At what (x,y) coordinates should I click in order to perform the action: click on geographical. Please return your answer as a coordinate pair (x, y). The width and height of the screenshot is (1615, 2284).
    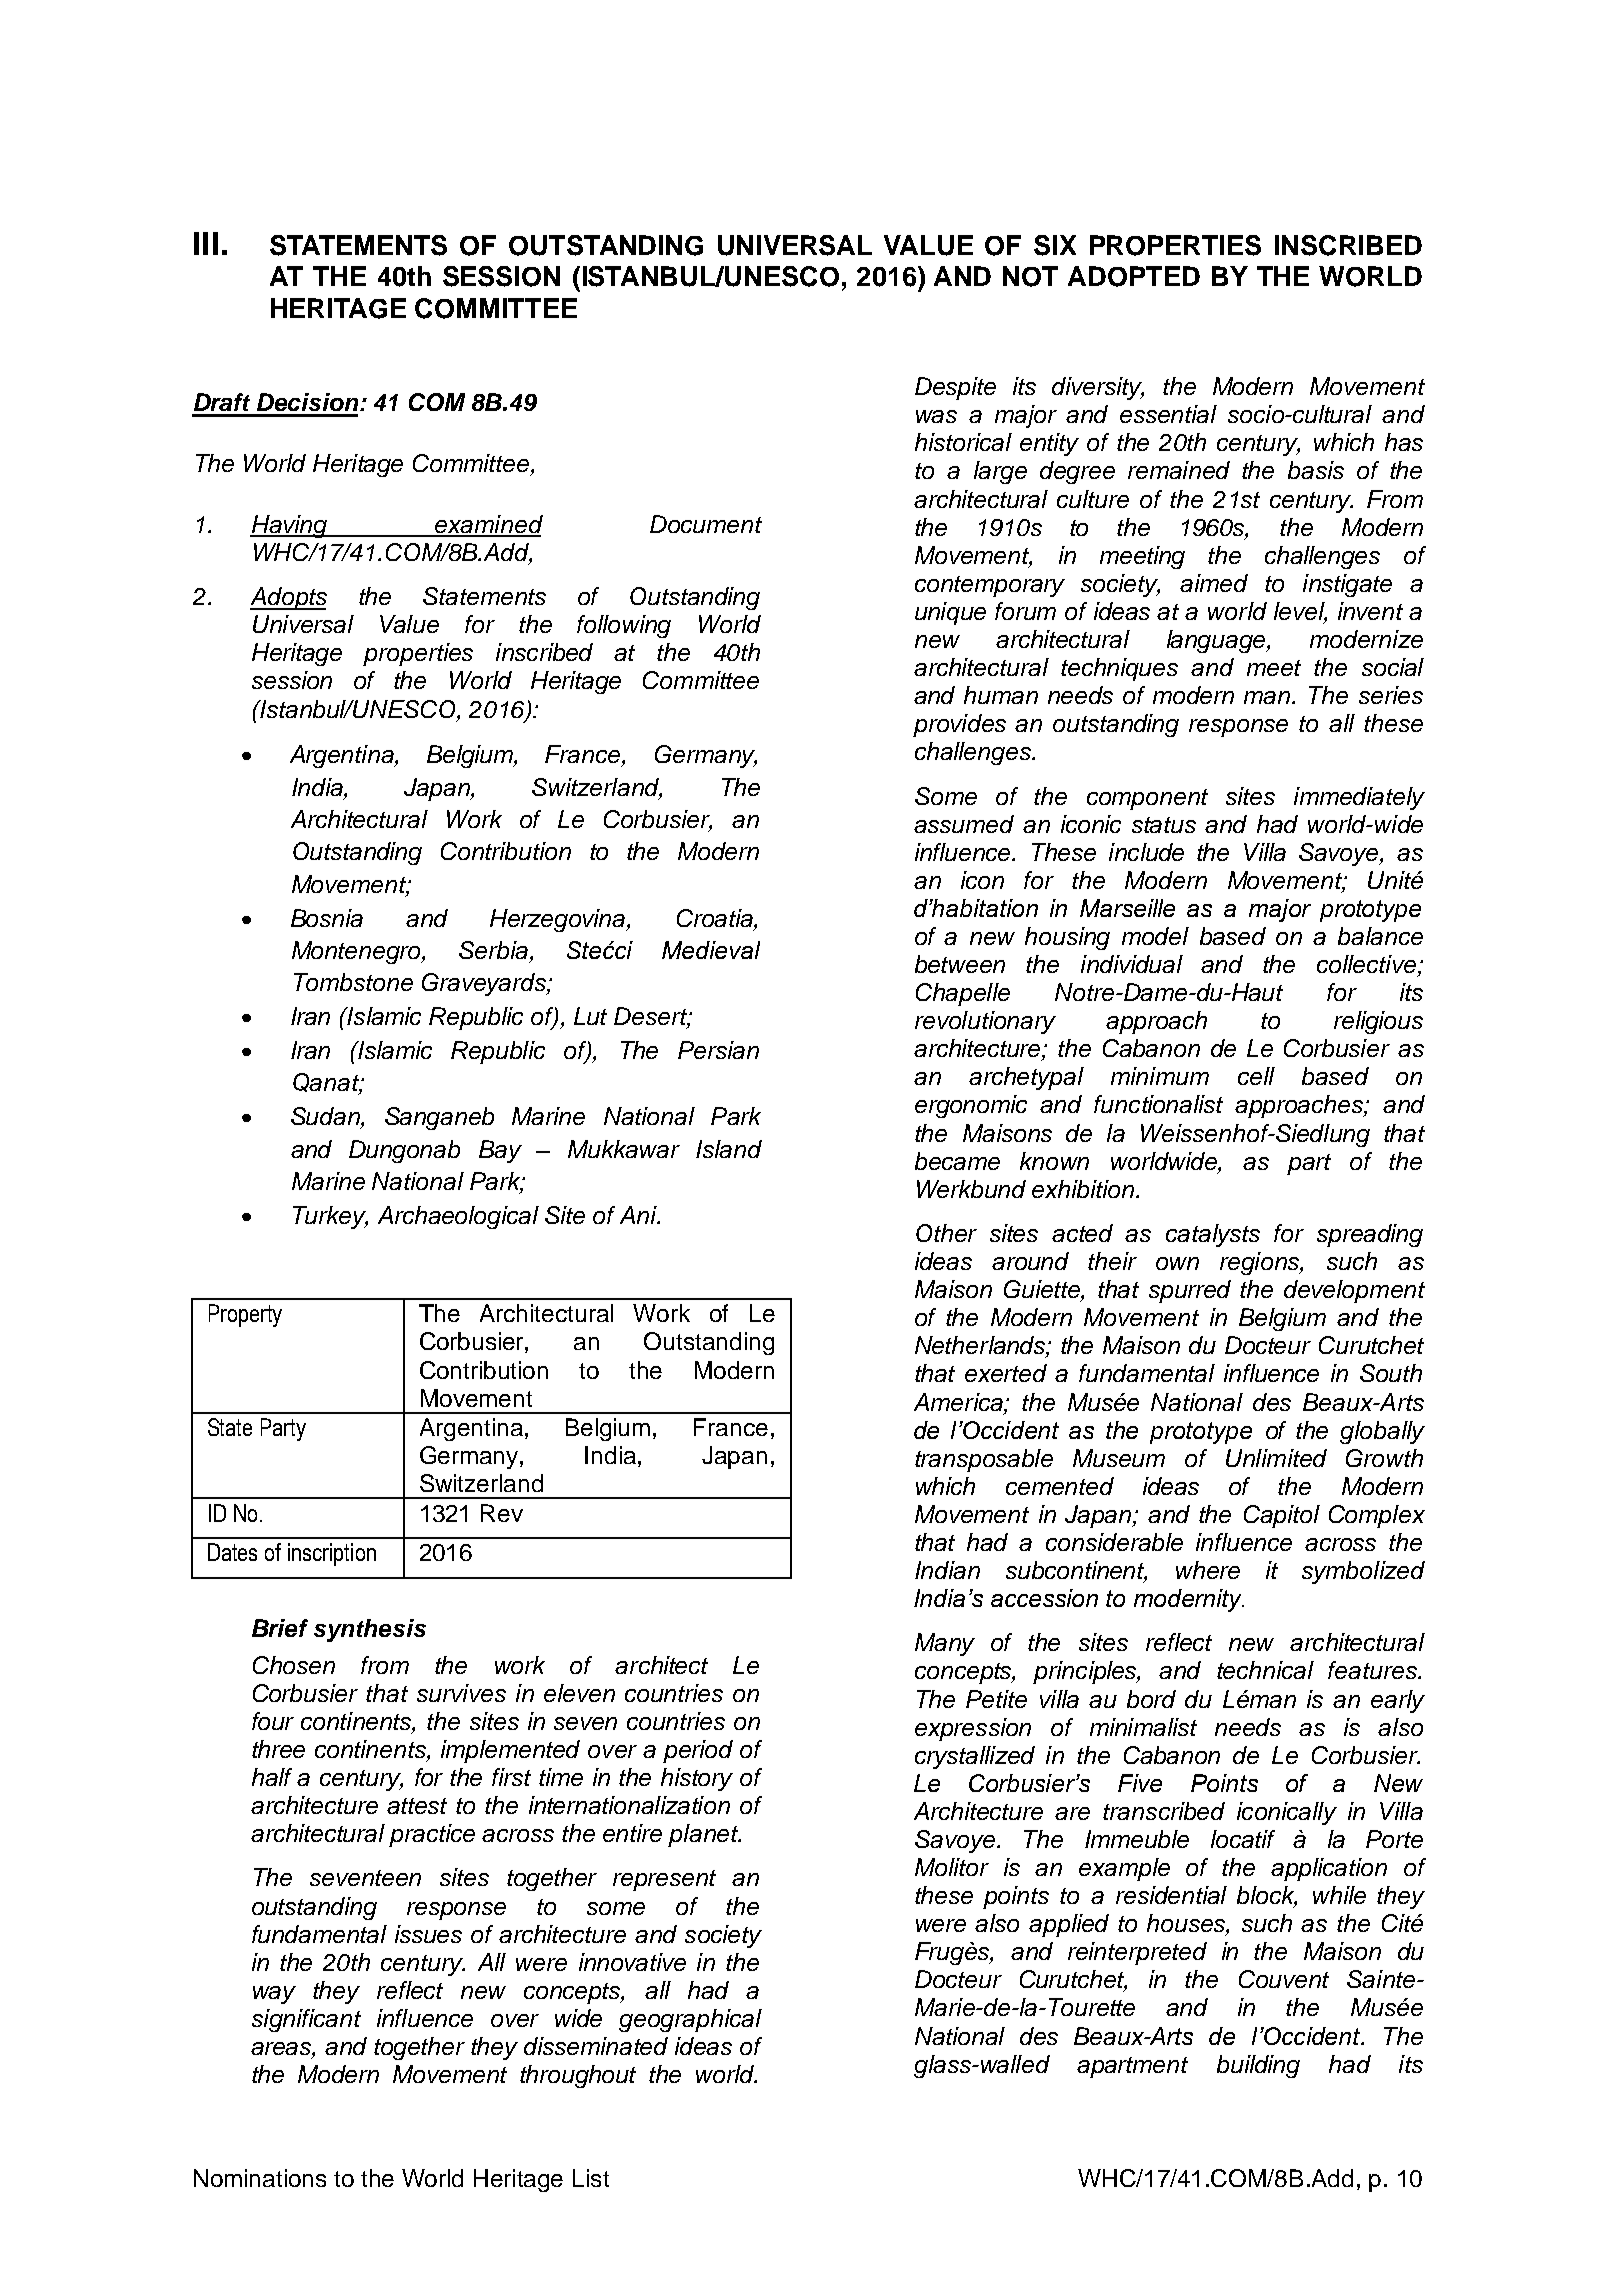
    Looking at the image, I should click on (690, 2020).
